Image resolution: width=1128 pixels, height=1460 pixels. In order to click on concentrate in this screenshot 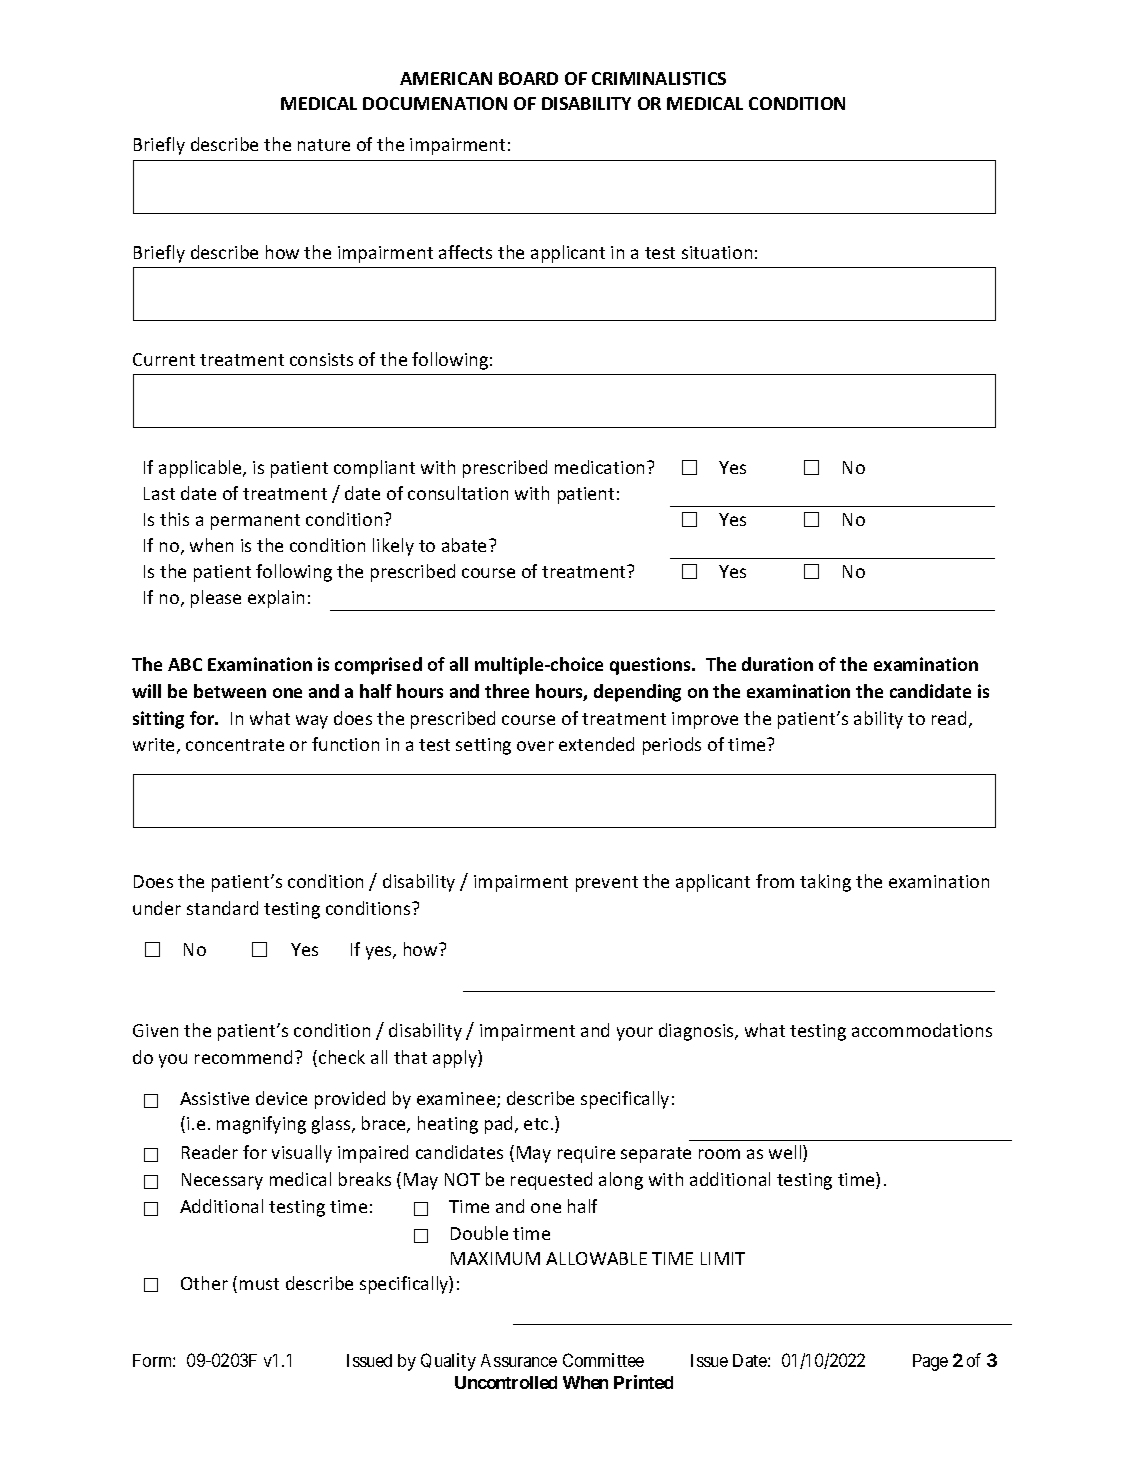, I will do `click(235, 745)`.
